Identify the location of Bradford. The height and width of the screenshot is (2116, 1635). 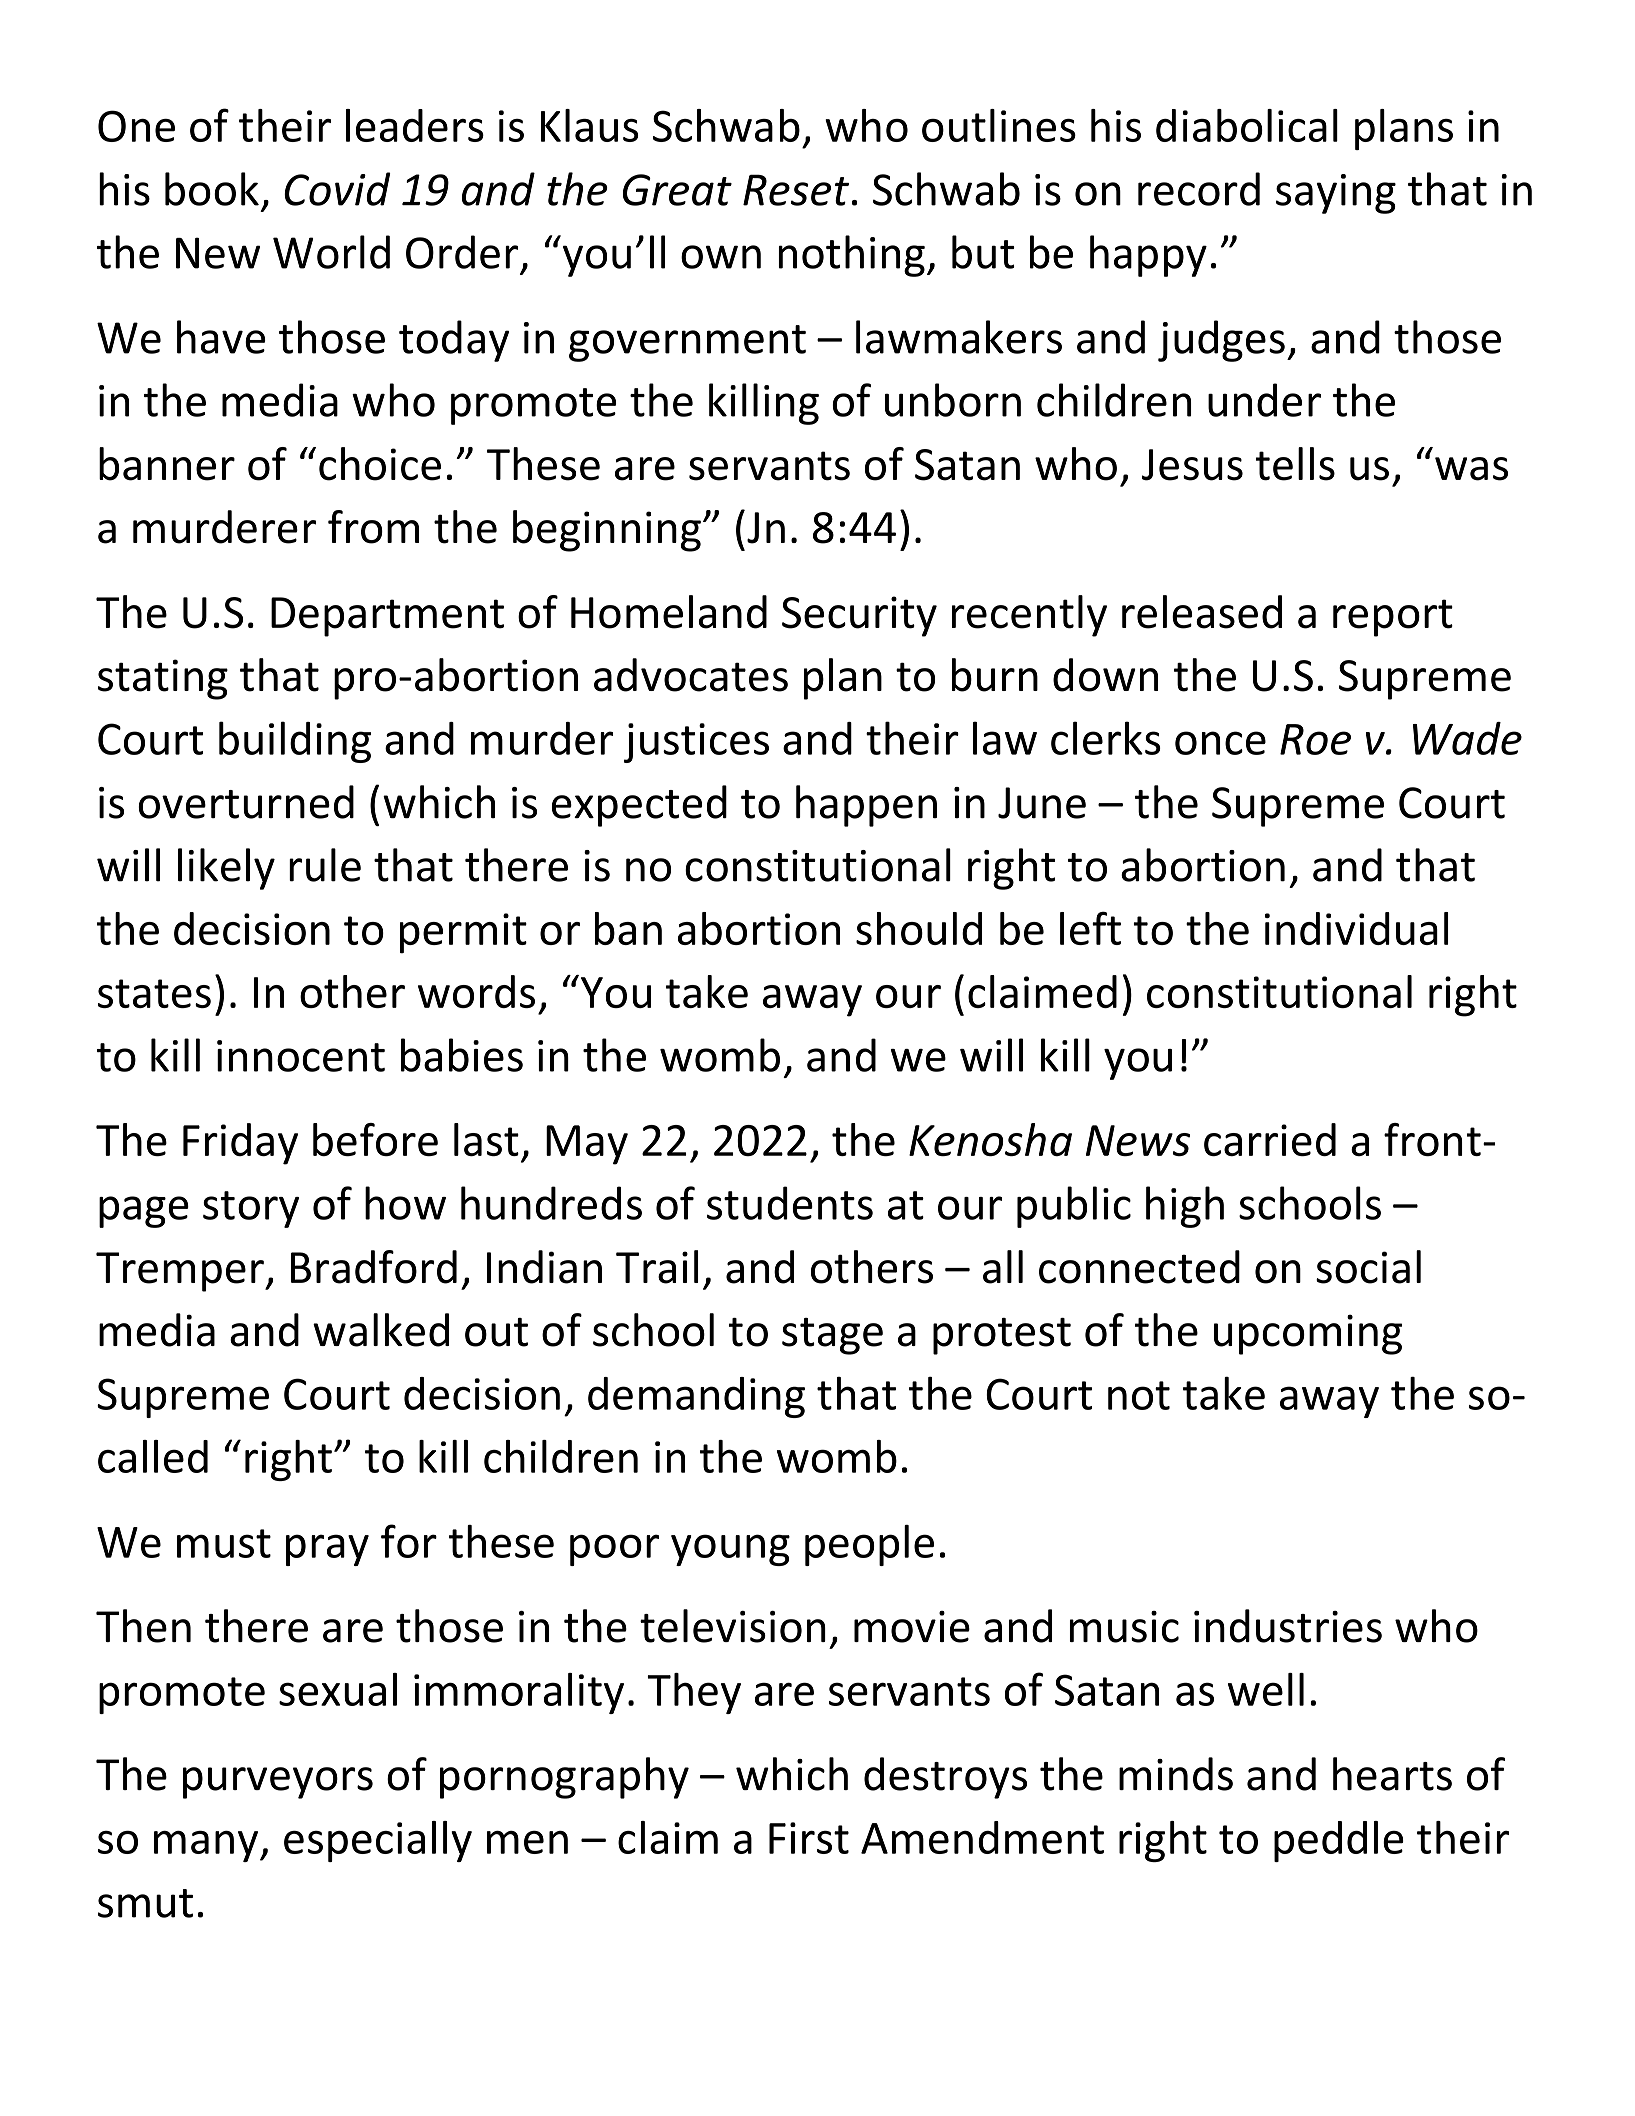
(374, 1267).
